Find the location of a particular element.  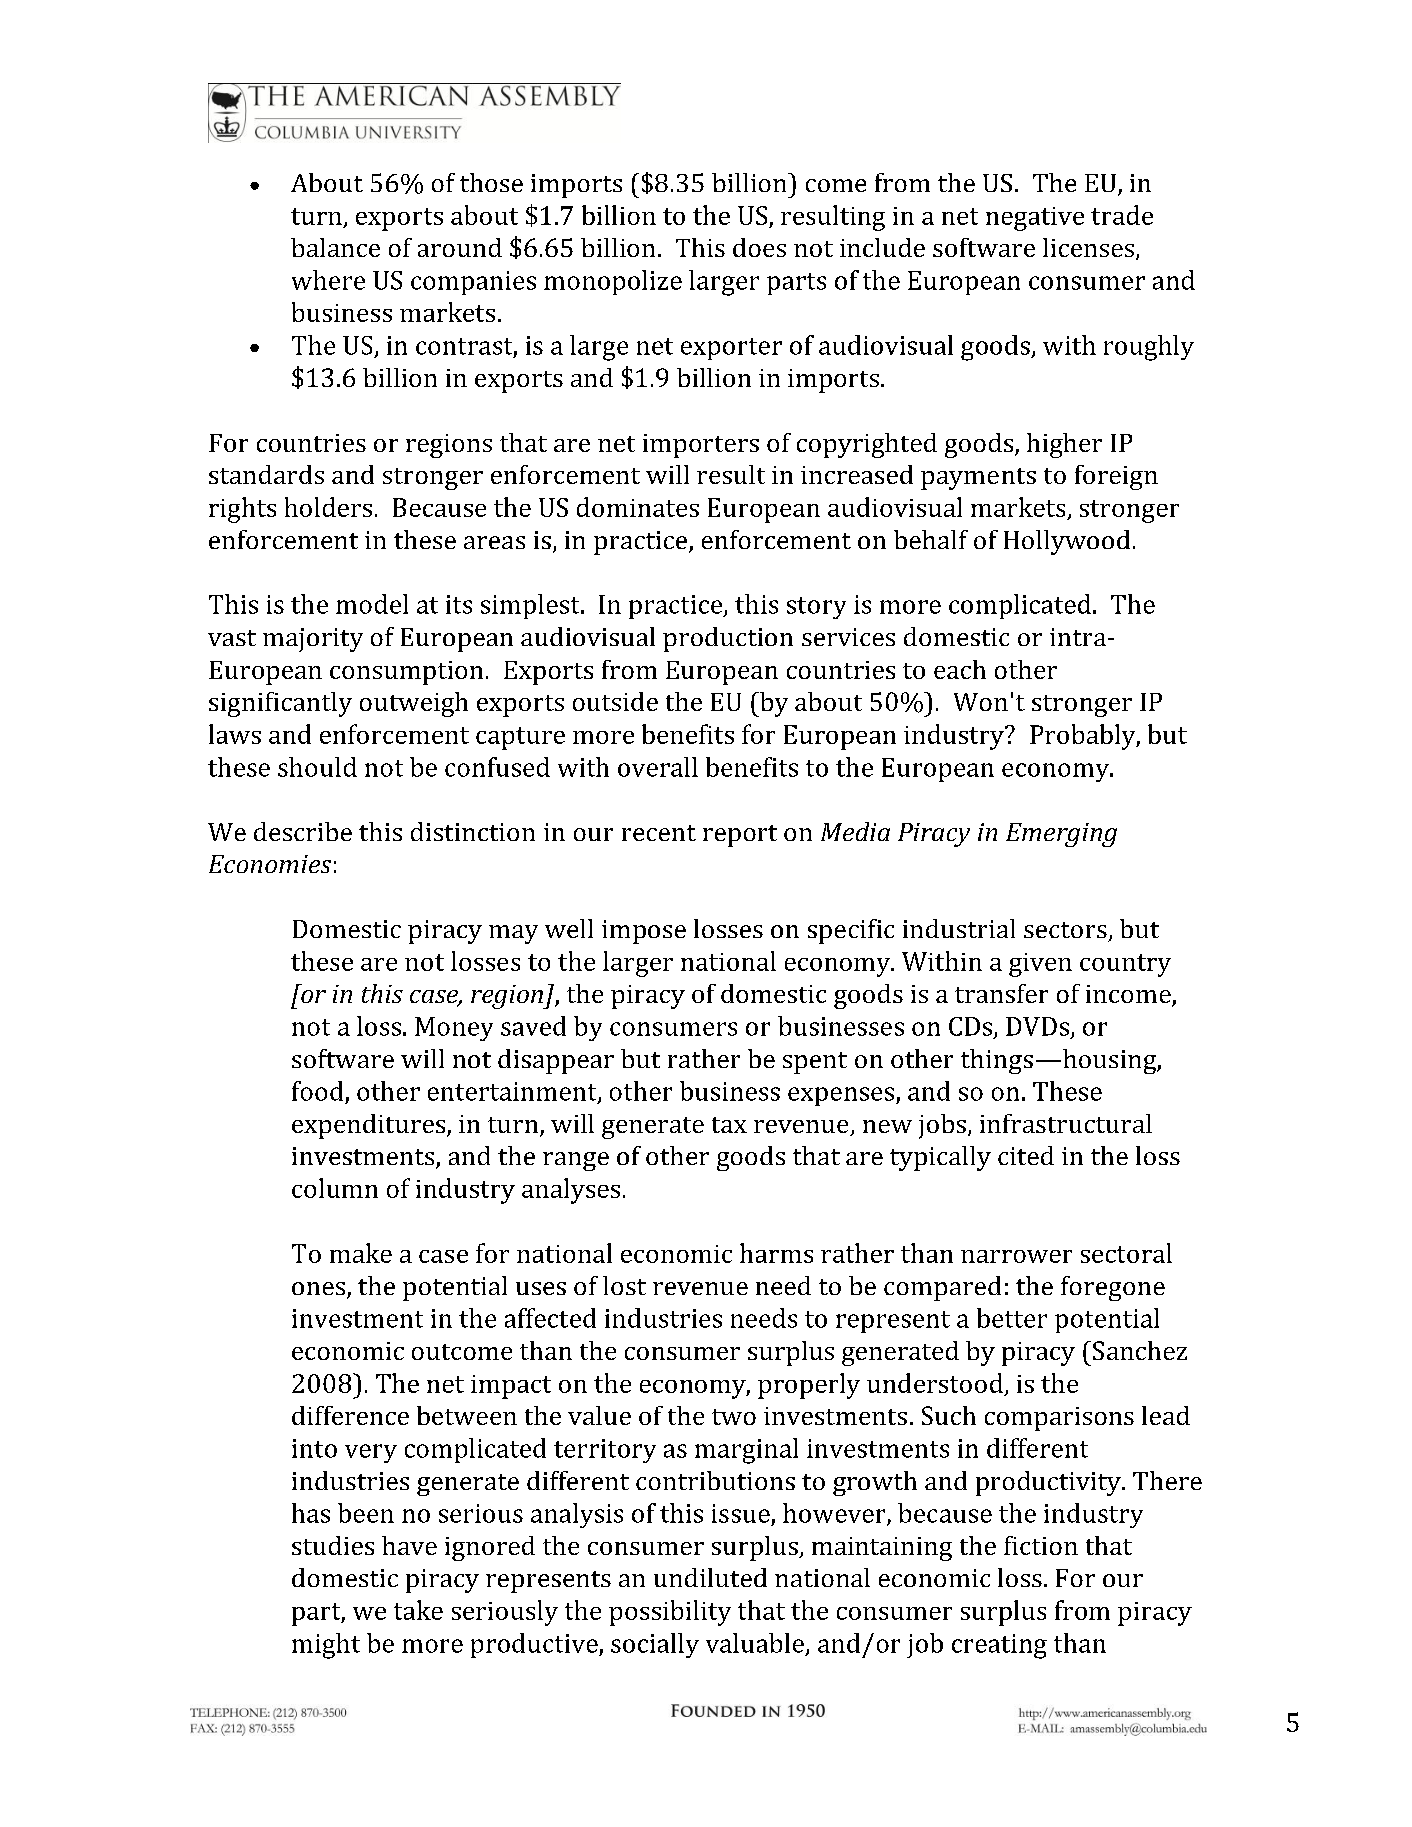

possibility is located at coordinates (670, 1613).
